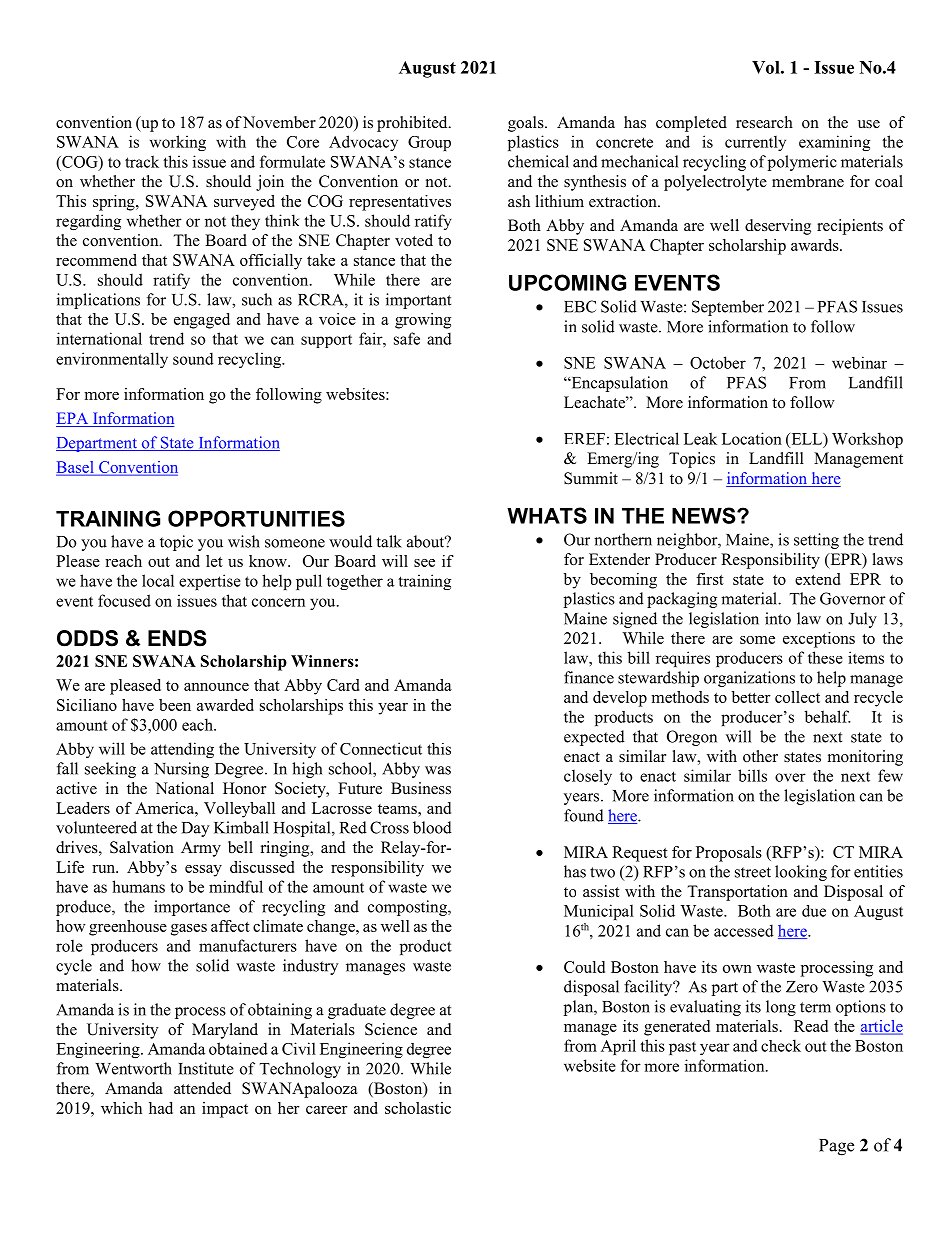 This screenshot has height=1233, width=952. Describe the element at coordinates (138, 886) in the screenshot. I see `humans` at that location.
